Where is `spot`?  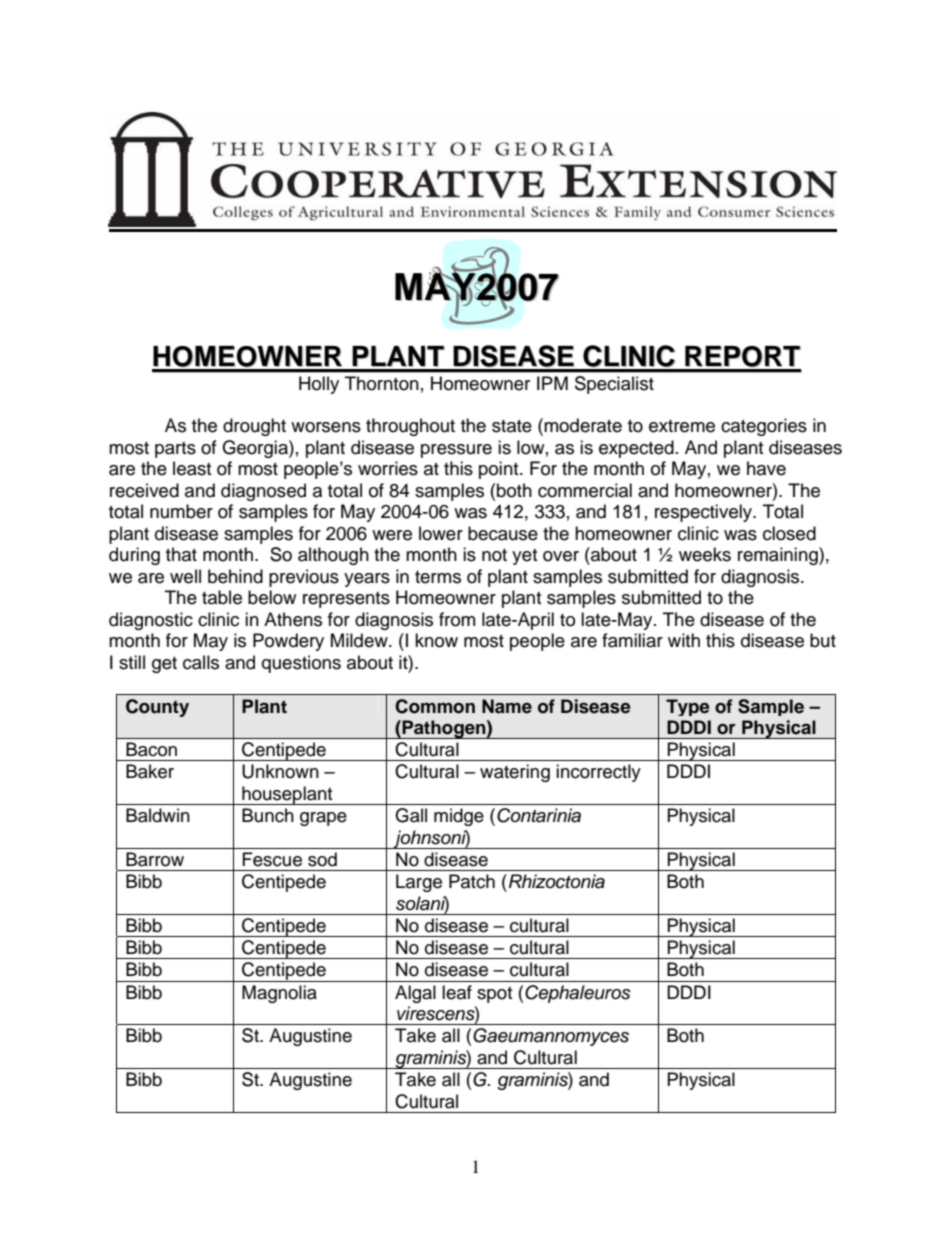
spot is located at coordinates (494, 995).
